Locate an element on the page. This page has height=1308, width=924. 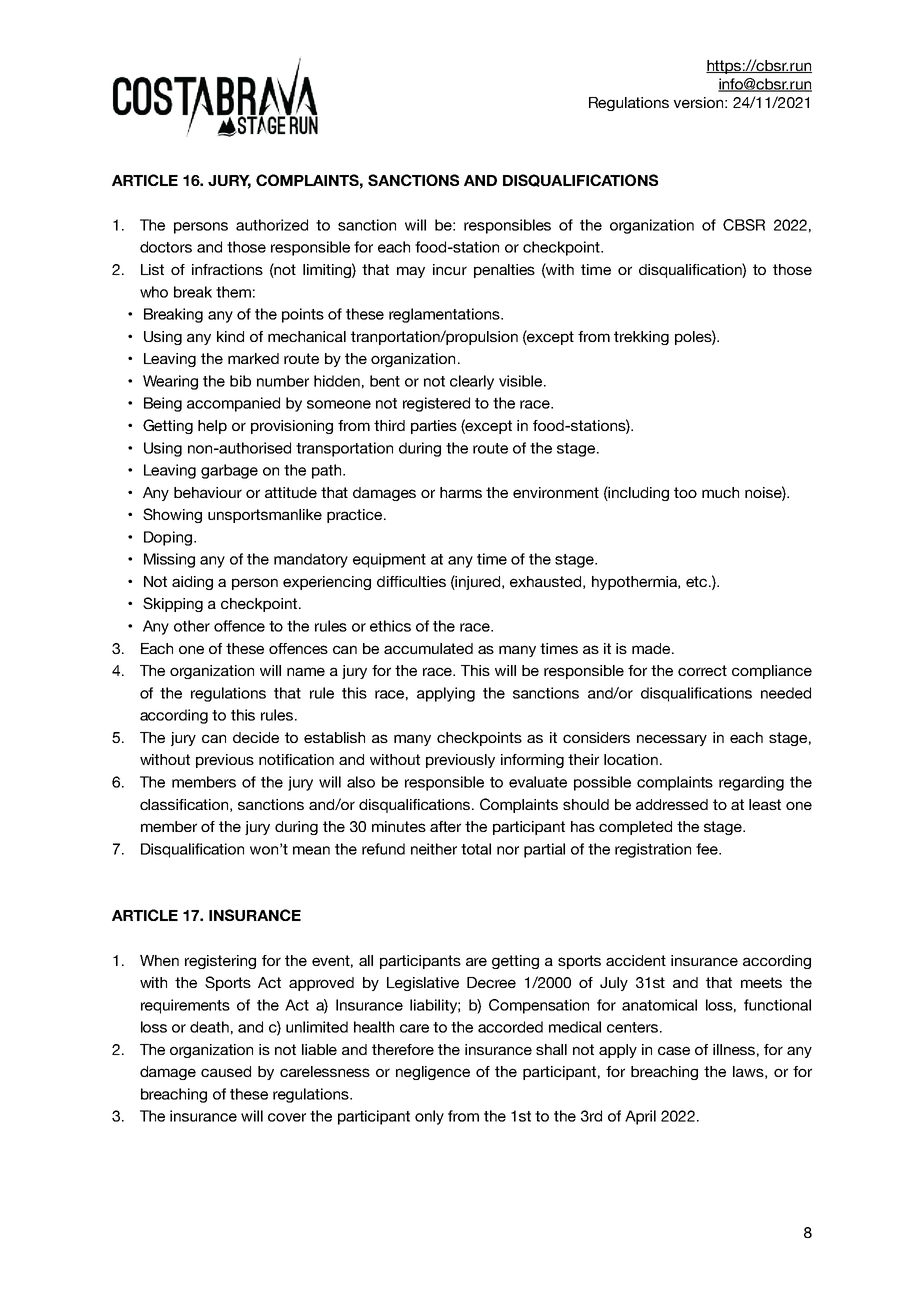
incur is located at coordinates (450, 269).
